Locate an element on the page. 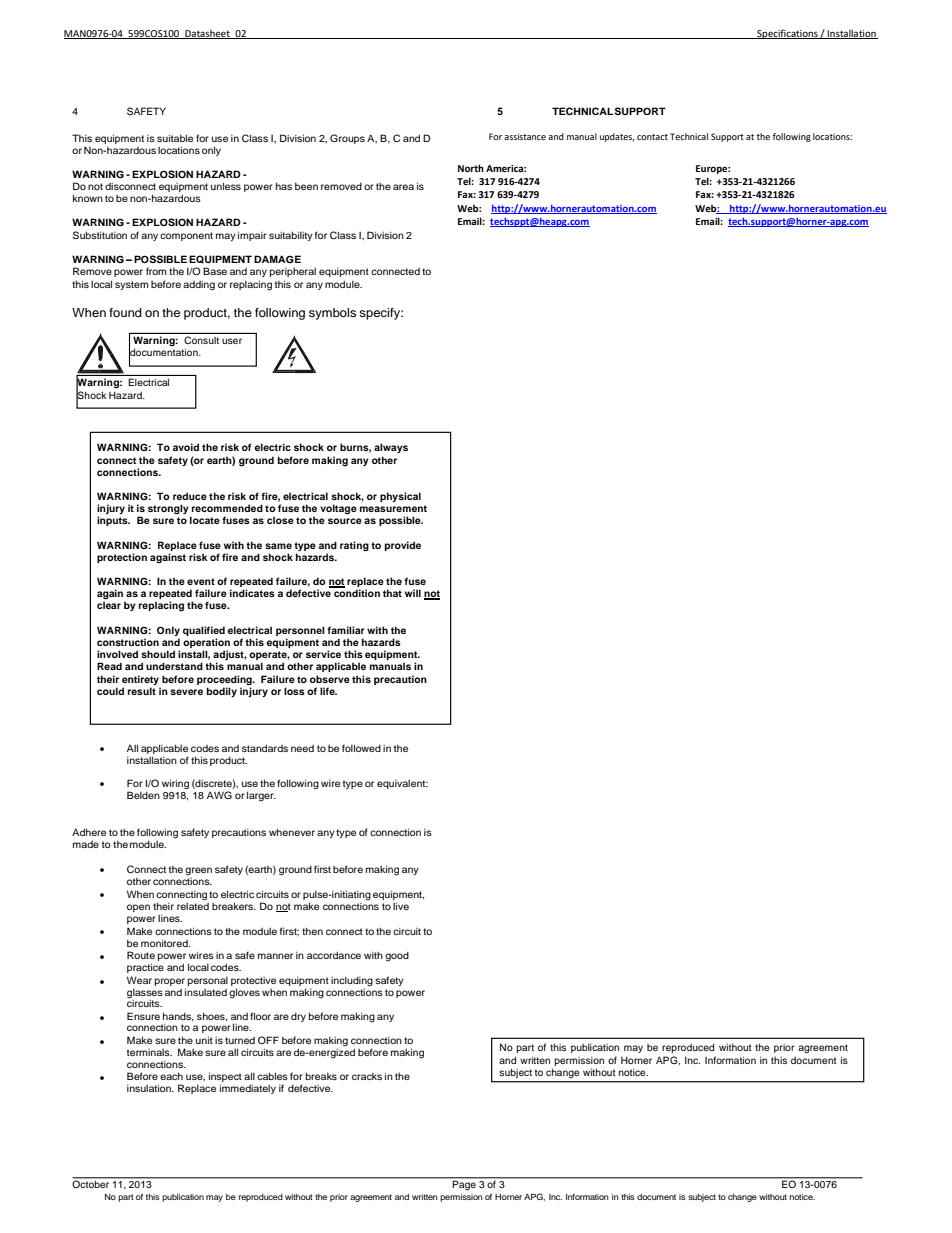 The image size is (952, 1233). terminals is located at coordinates (149, 1052).
